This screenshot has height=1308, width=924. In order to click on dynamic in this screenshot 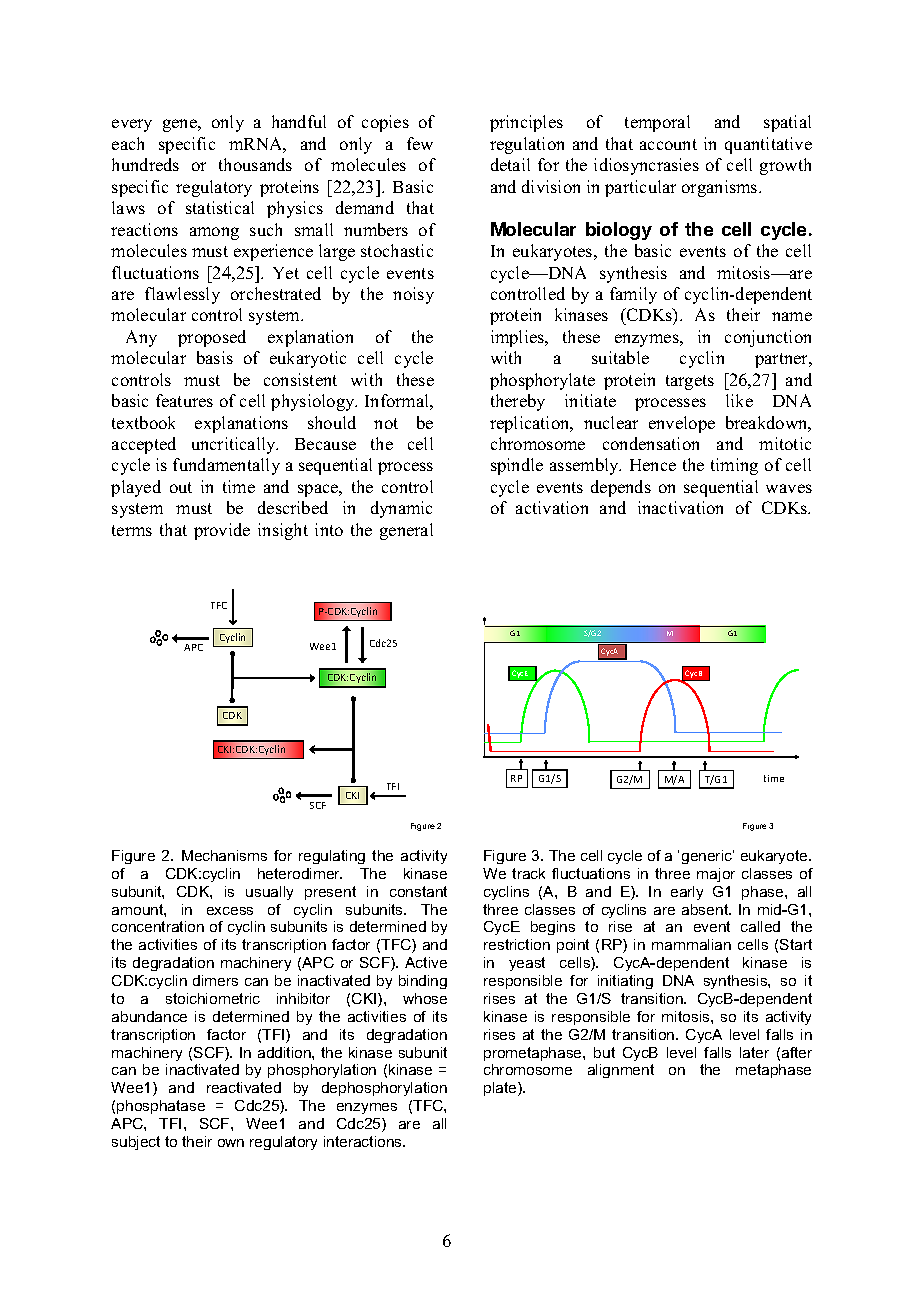, I will do `click(401, 509)`.
